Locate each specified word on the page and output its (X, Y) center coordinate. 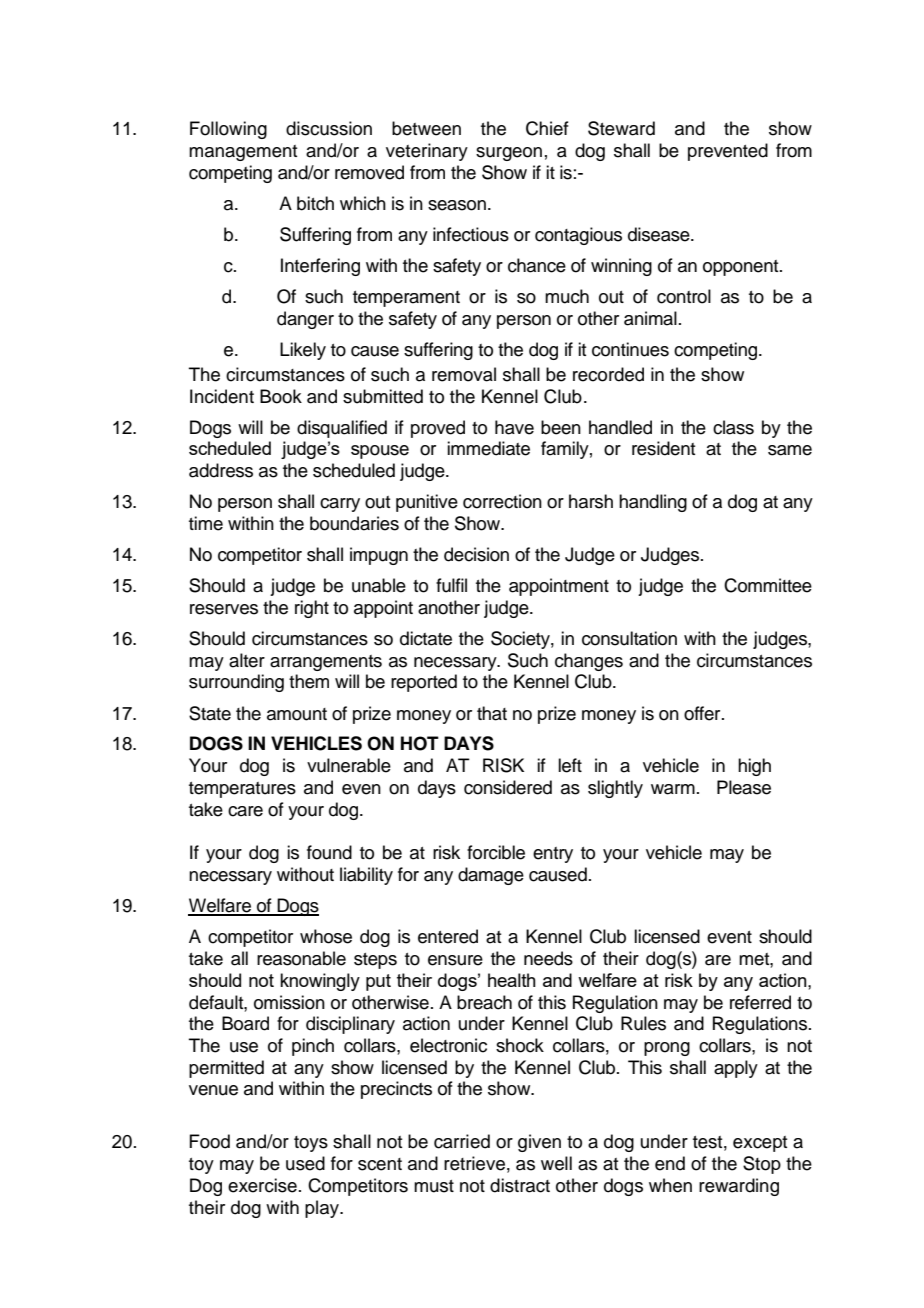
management (243, 153)
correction (502, 501)
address (221, 470)
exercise (262, 1185)
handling (653, 503)
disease (660, 234)
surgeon (509, 154)
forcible (496, 852)
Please (744, 787)
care (245, 811)
